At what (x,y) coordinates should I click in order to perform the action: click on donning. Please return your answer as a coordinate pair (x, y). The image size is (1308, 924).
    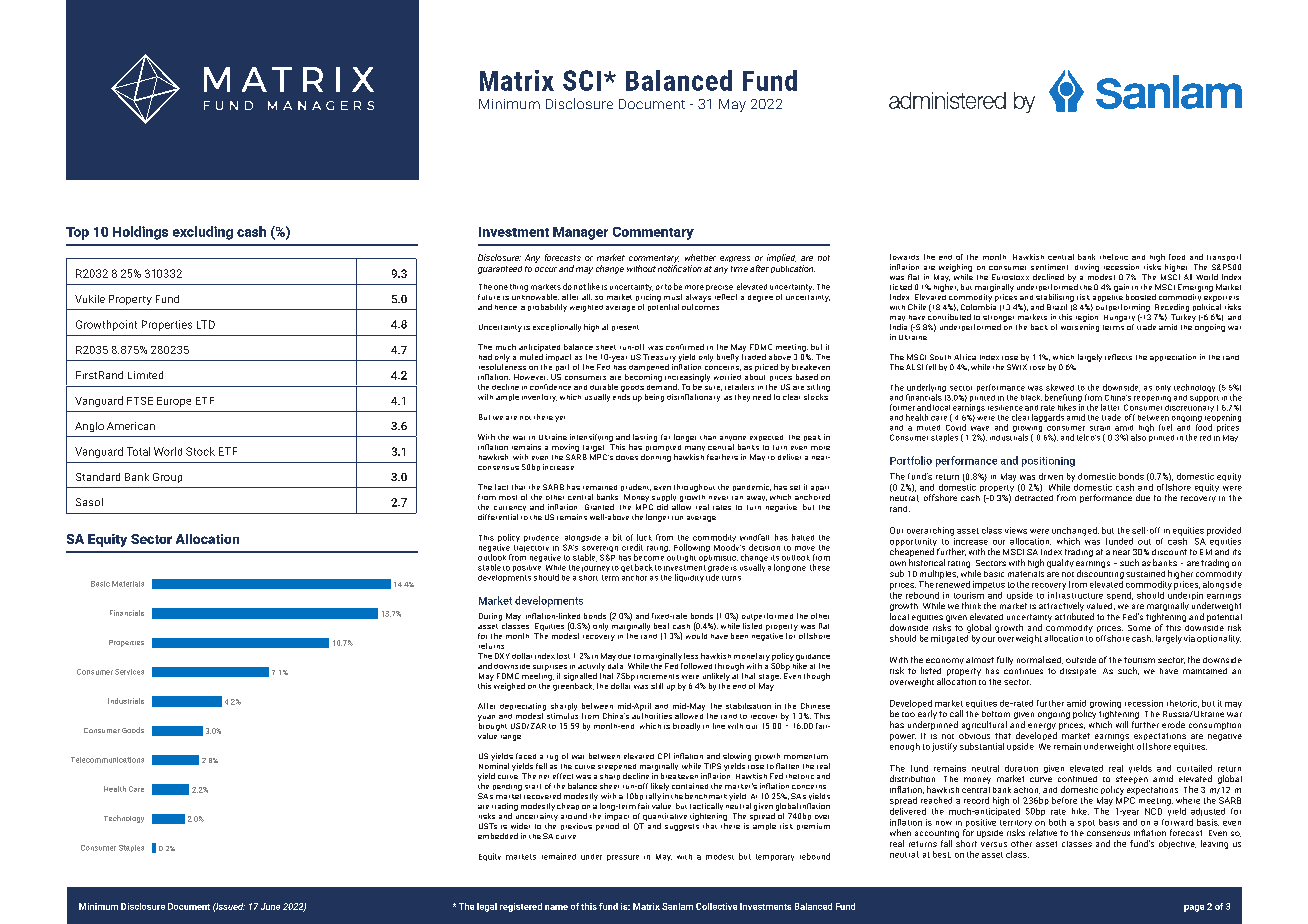
    Looking at the image, I should click on (656, 458).
